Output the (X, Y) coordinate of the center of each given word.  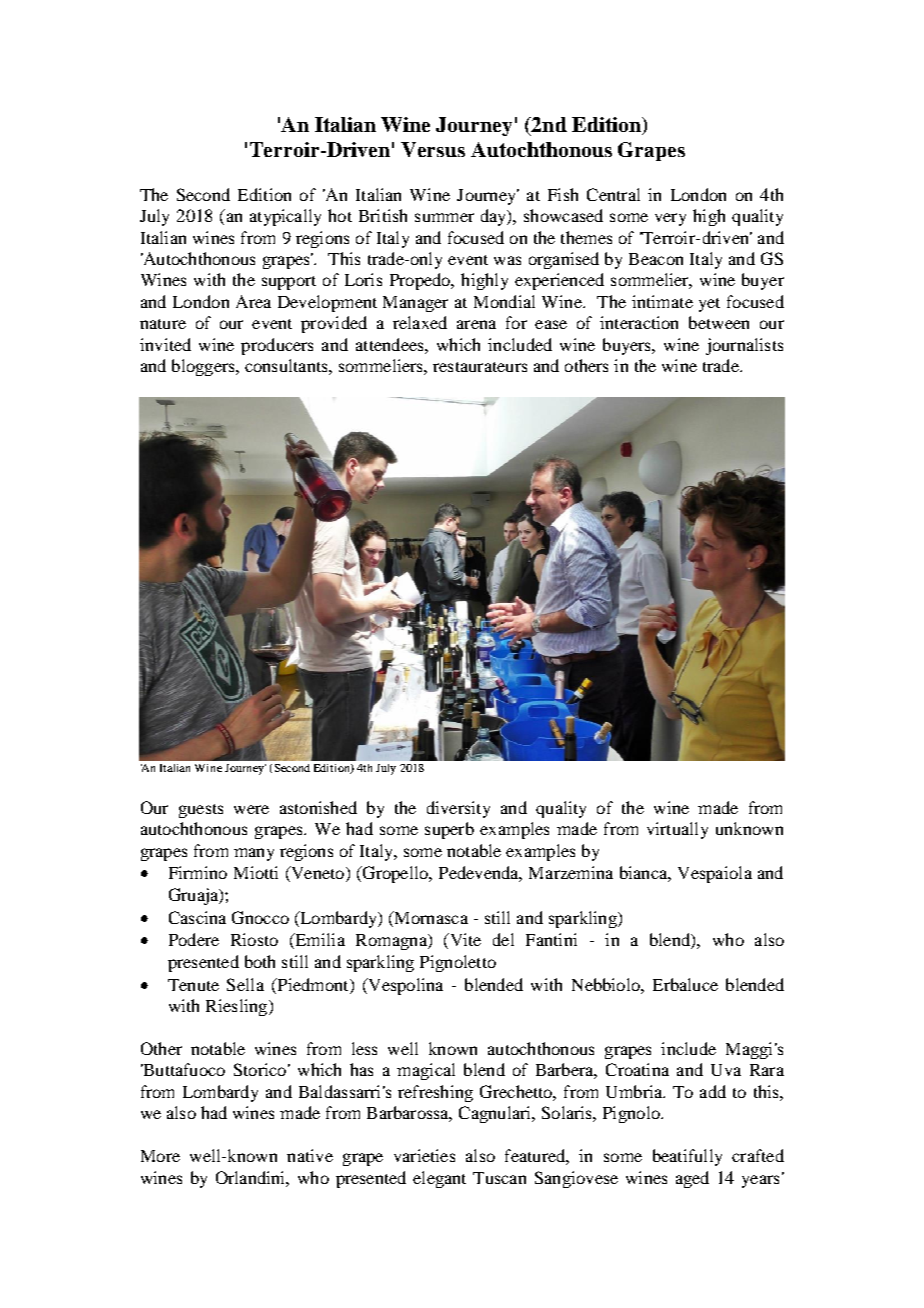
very (670, 219)
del (503, 939)
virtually (677, 830)
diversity (458, 809)
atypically (285, 217)
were (251, 809)
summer (444, 217)
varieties (424, 1155)
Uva (726, 1070)
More (160, 1156)
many (254, 854)
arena (476, 324)
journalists (744, 346)
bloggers (204, 367)
